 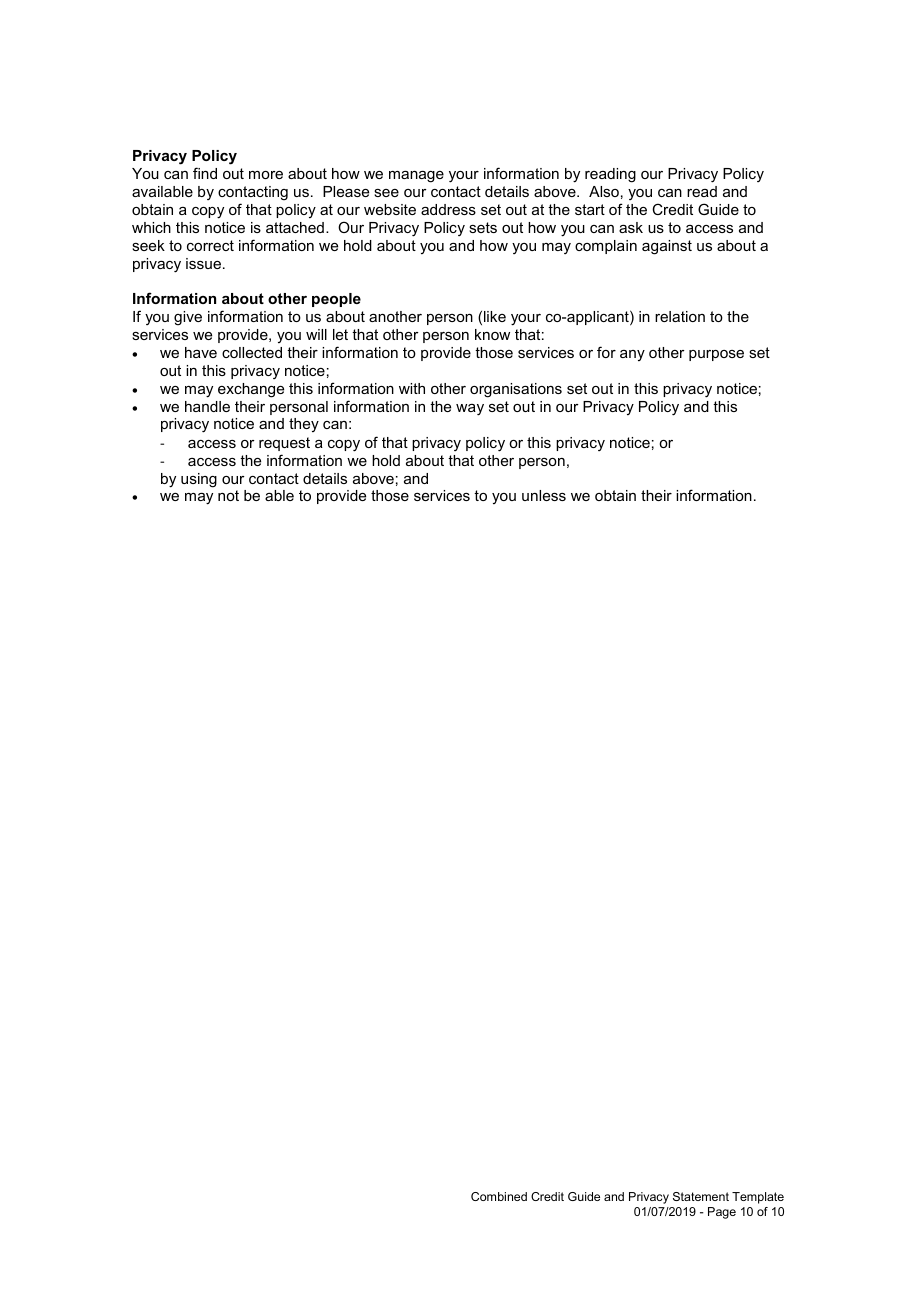 What do you see at coordinates (470, 410) in the screenshot?
I see `way` at bounding box center [470, 410].
